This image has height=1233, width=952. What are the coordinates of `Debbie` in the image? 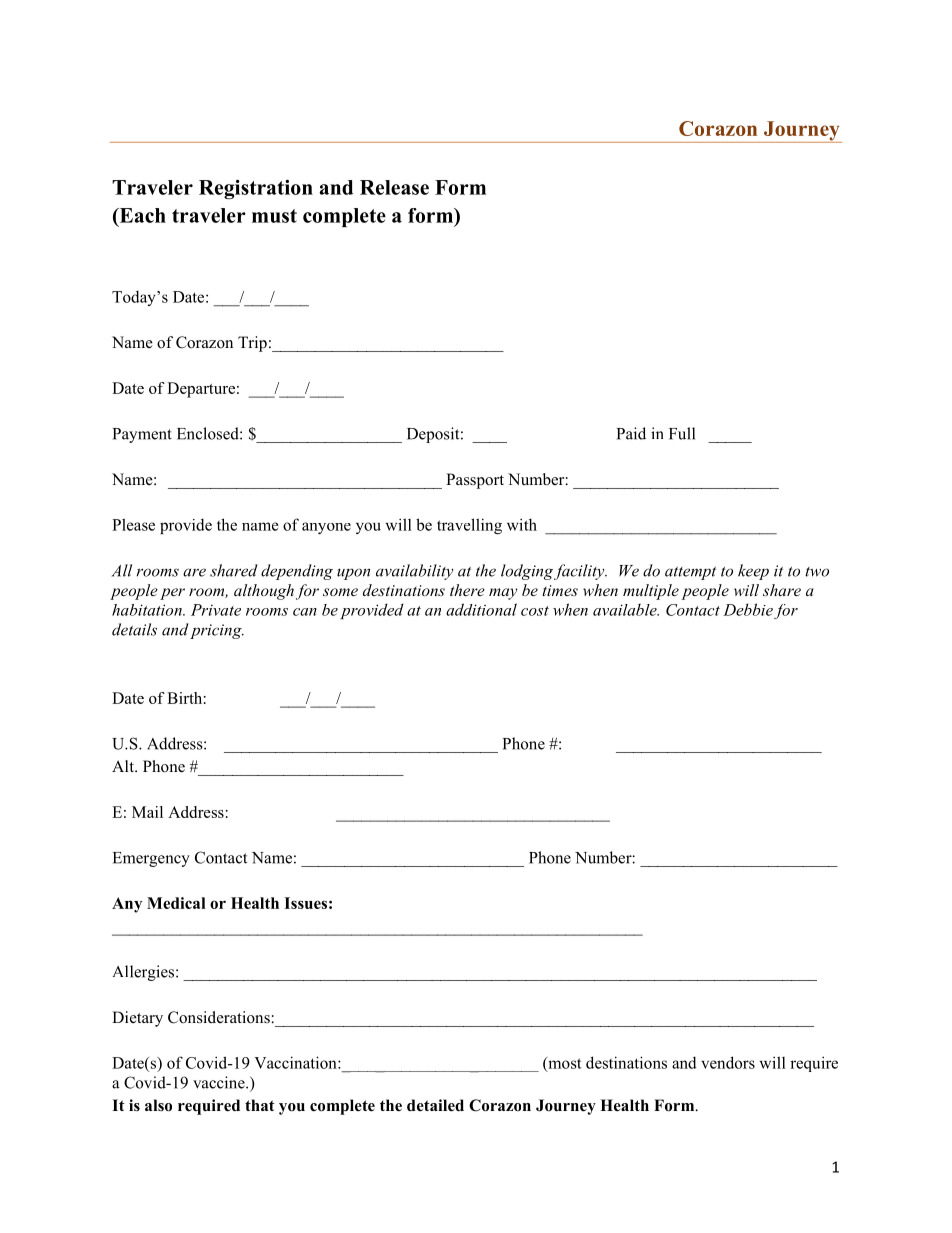 It's located at (748, 609).
